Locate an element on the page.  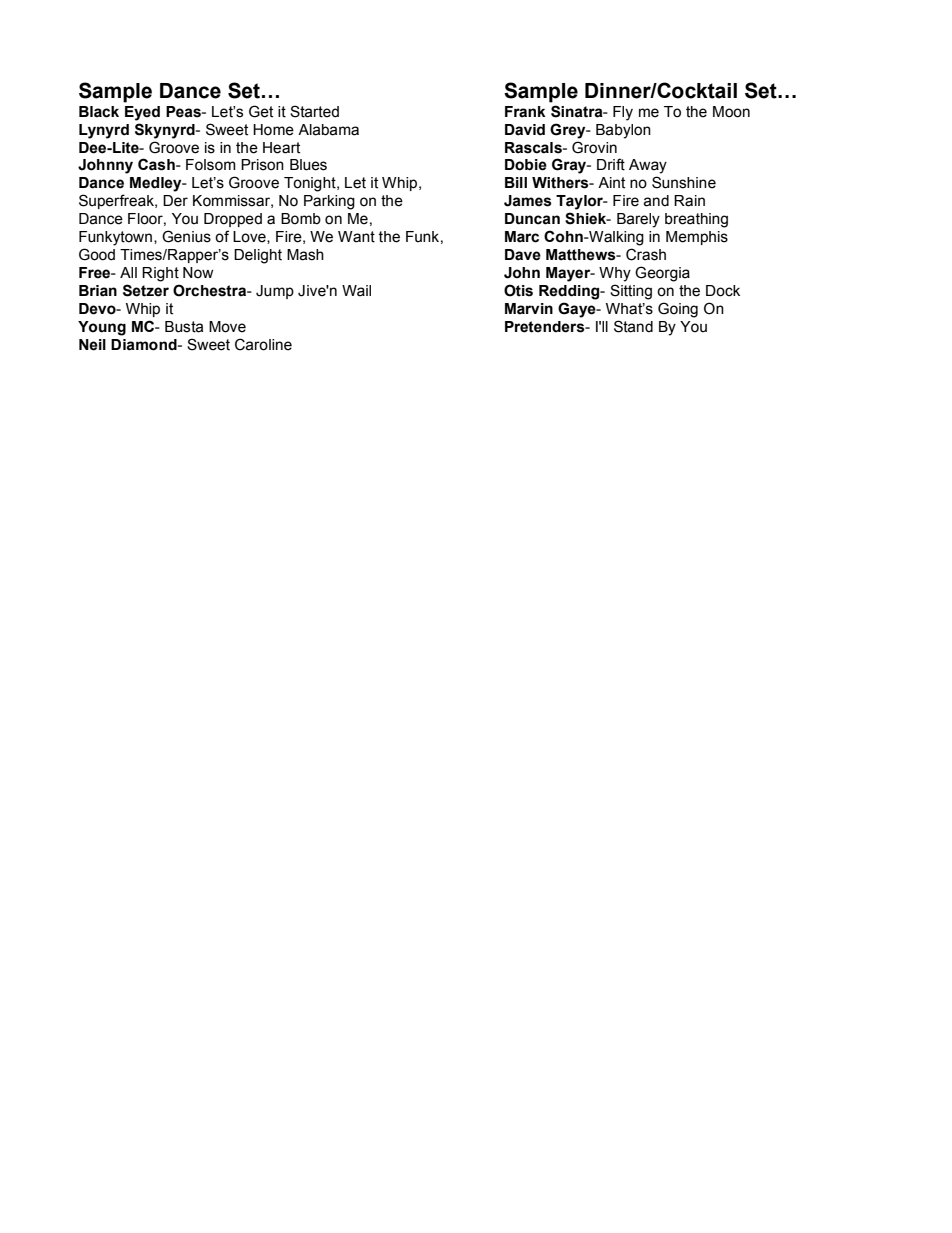
Move is located at coordinates (227, 327).
